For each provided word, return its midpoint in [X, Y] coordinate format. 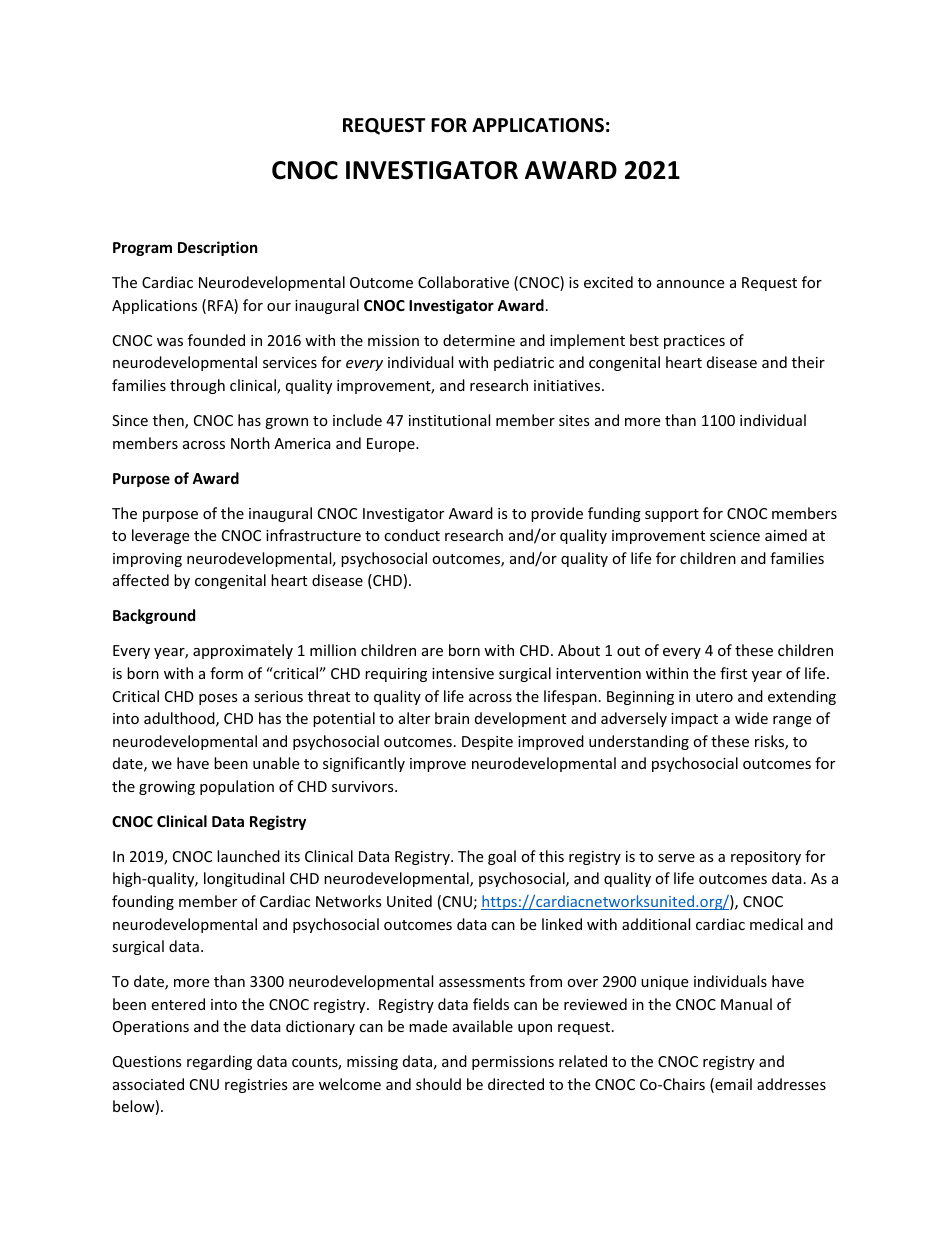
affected [141, 580]
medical [776, 924]
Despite [487, 743]
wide [751, 718]
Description [218, 248]
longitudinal [244, 879]
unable [276, 763]
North [250, 443]
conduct [412, 535]
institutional [449, 420]
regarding [219, 1062]
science [735, 535]
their [808, 362]
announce [690, 284]
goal [502, 857]
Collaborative [463, 282]
